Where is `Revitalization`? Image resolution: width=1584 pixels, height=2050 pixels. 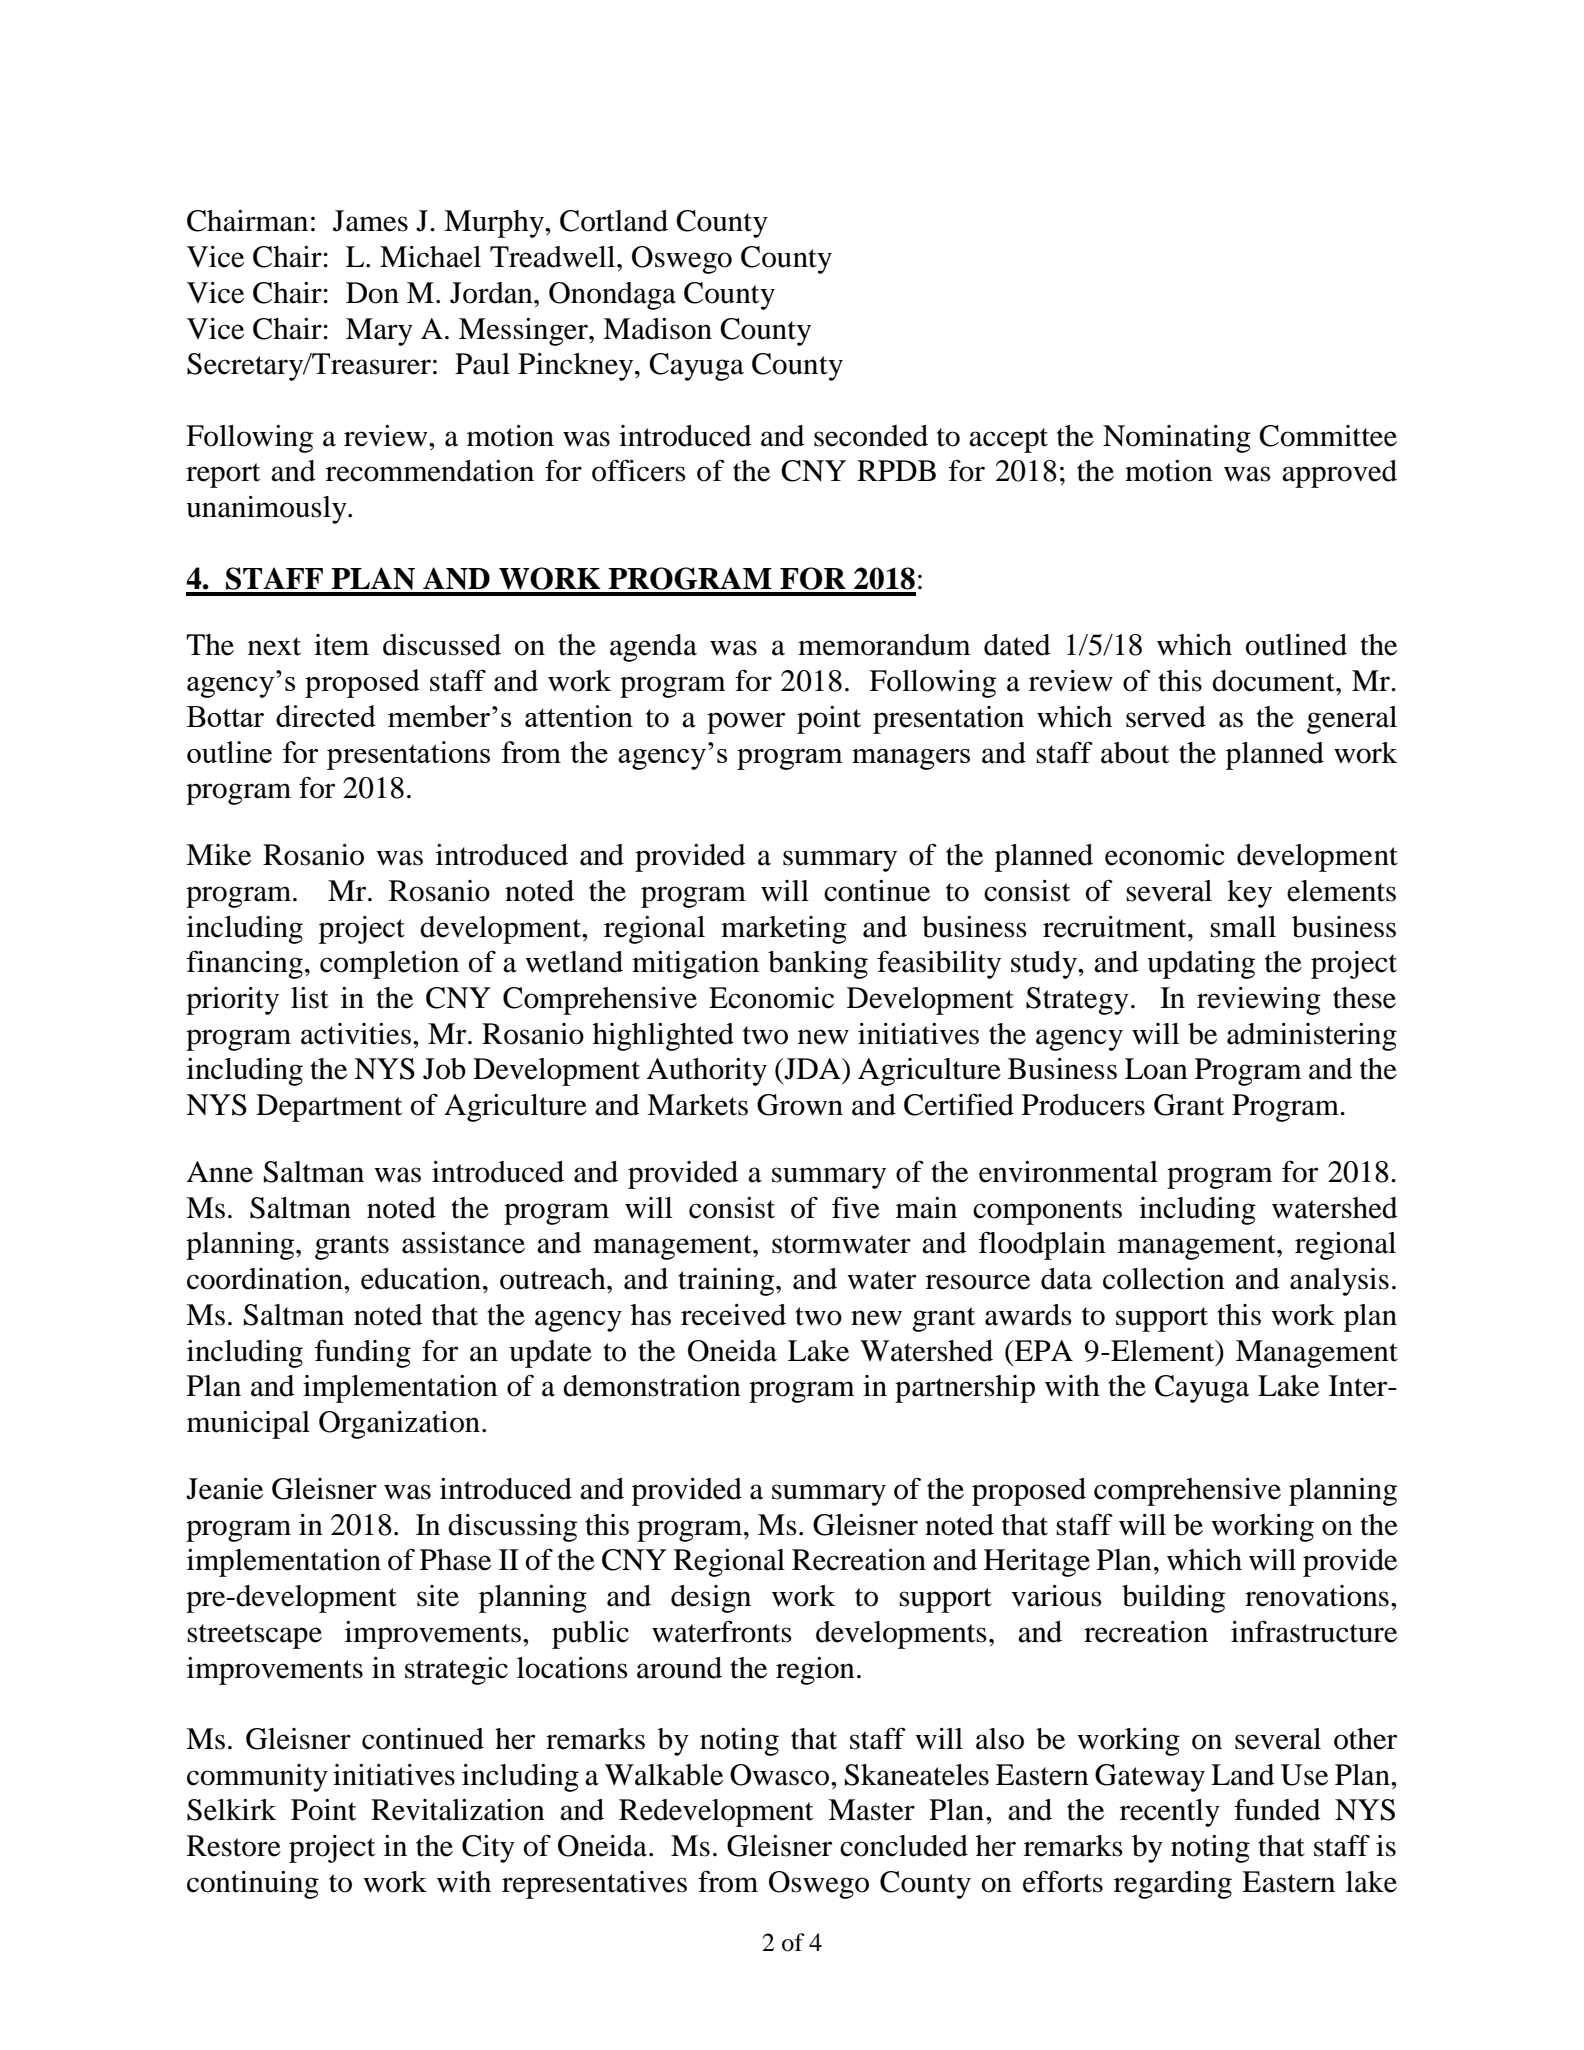
Revitalization is located at coordinates (458, 1810).
